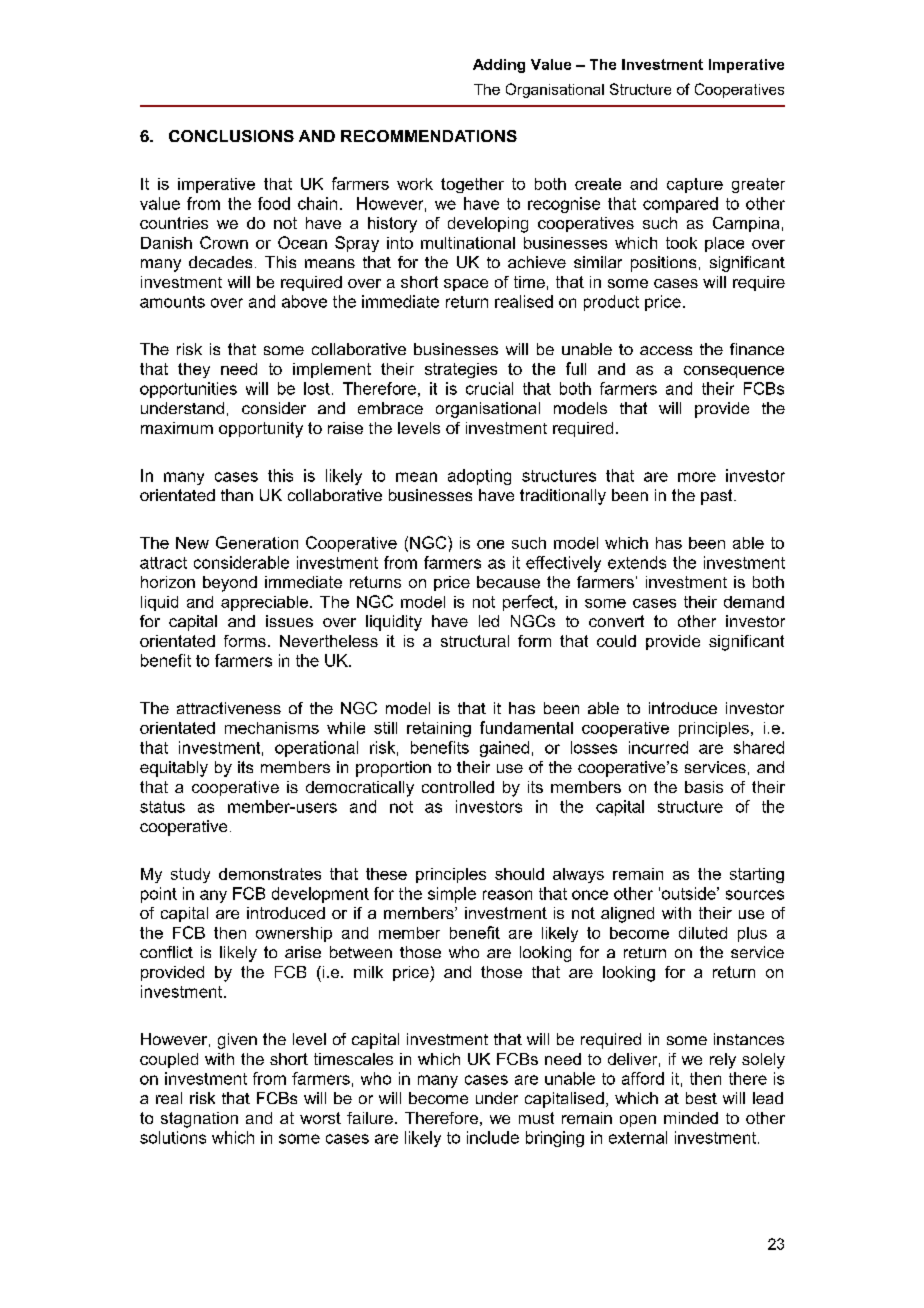 This page has width=924, height=1308. What do you see at coordinates (493, 1137) in the page?
I see `include` at bounding box center [493, 1137].
